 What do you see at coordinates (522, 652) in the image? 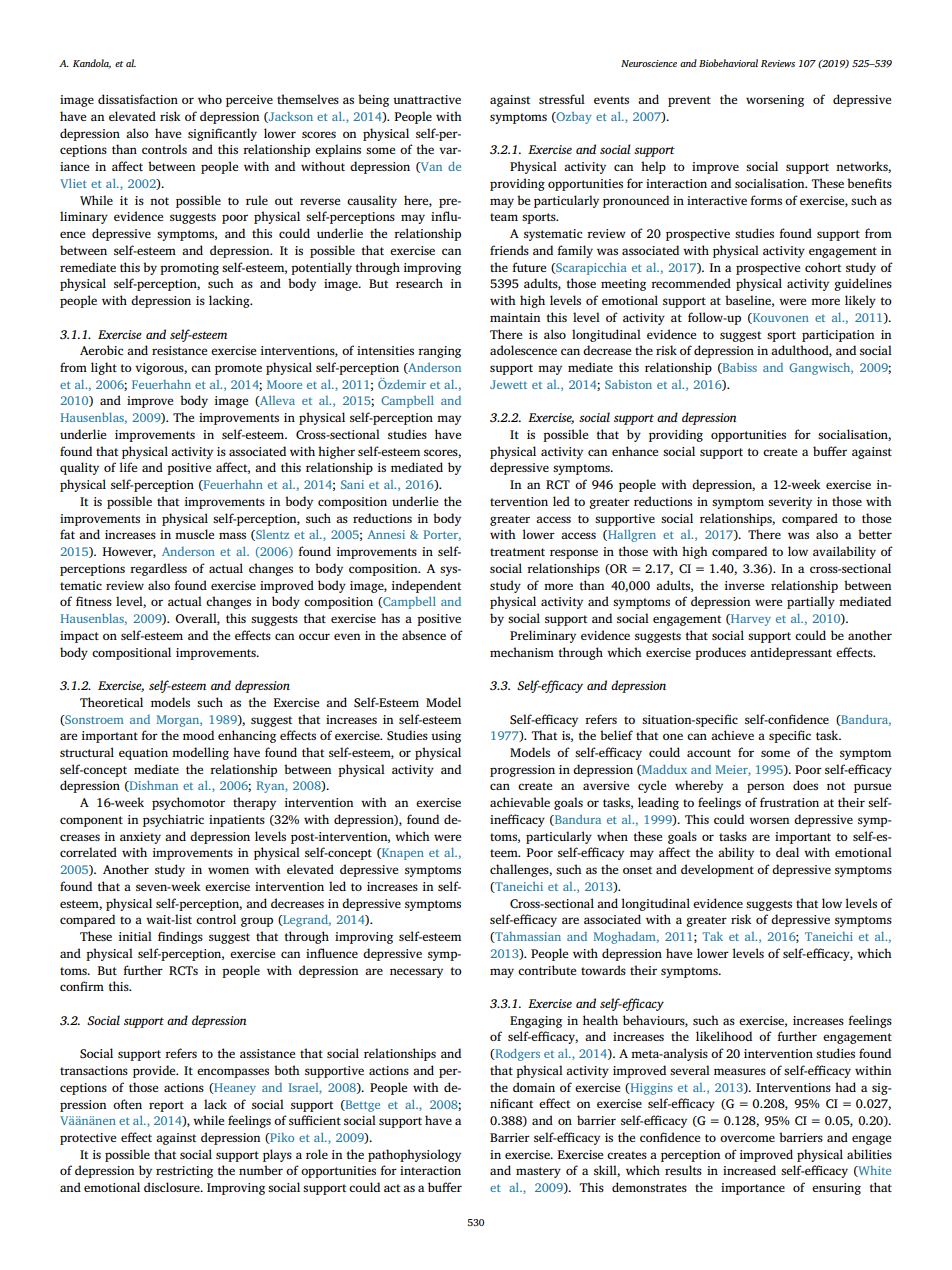
I see `mechanism` at bounding box center [522, 652].
